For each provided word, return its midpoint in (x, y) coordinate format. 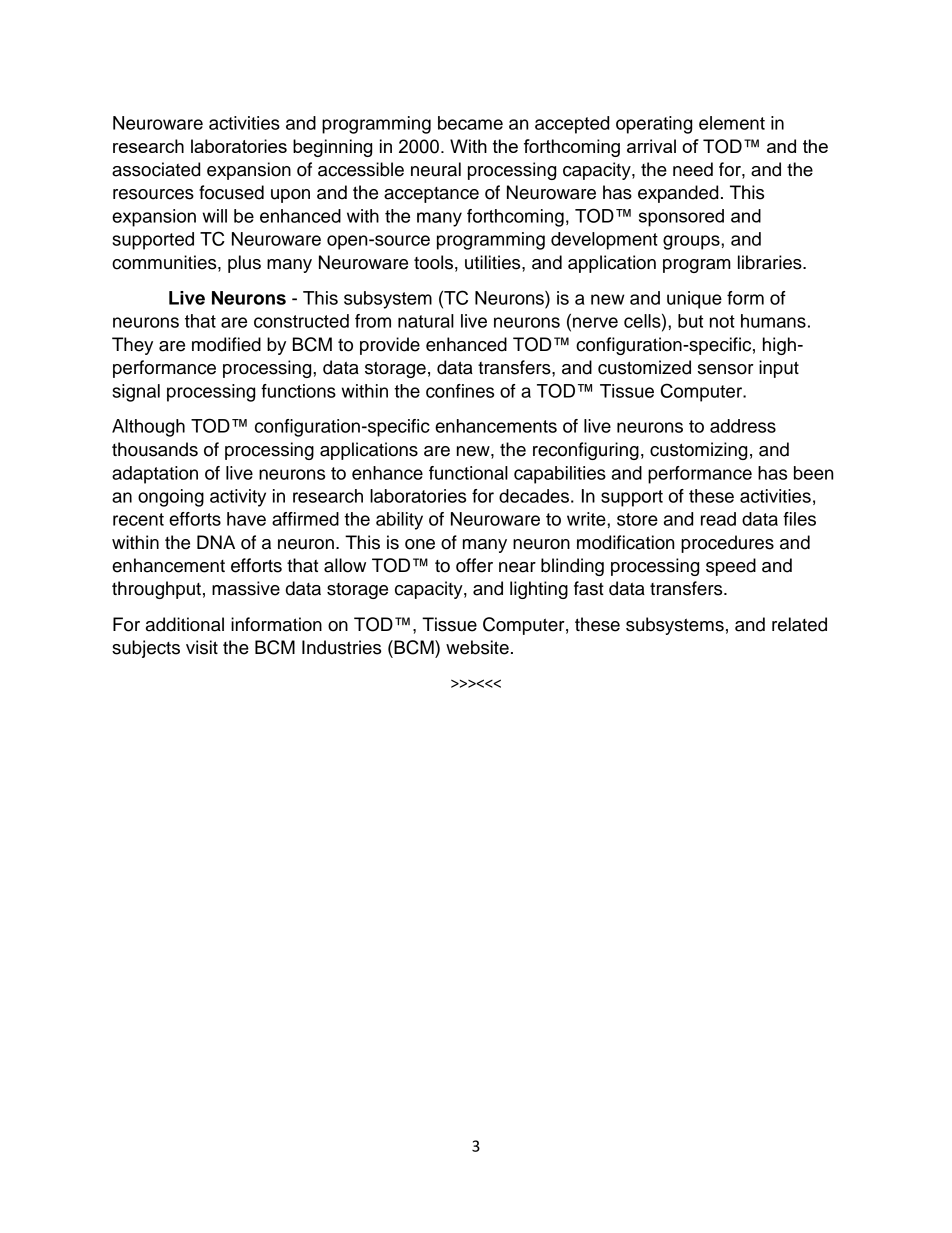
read (718, 519)
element (732, 123)
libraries (771, 262)
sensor (726, 369)
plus (244, 264)
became (470, 123)
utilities (494, 262)
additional (185, 624)
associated (156, 169)
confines (460, 391)
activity (238, 498)
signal (136, 393)
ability (399, 521)
